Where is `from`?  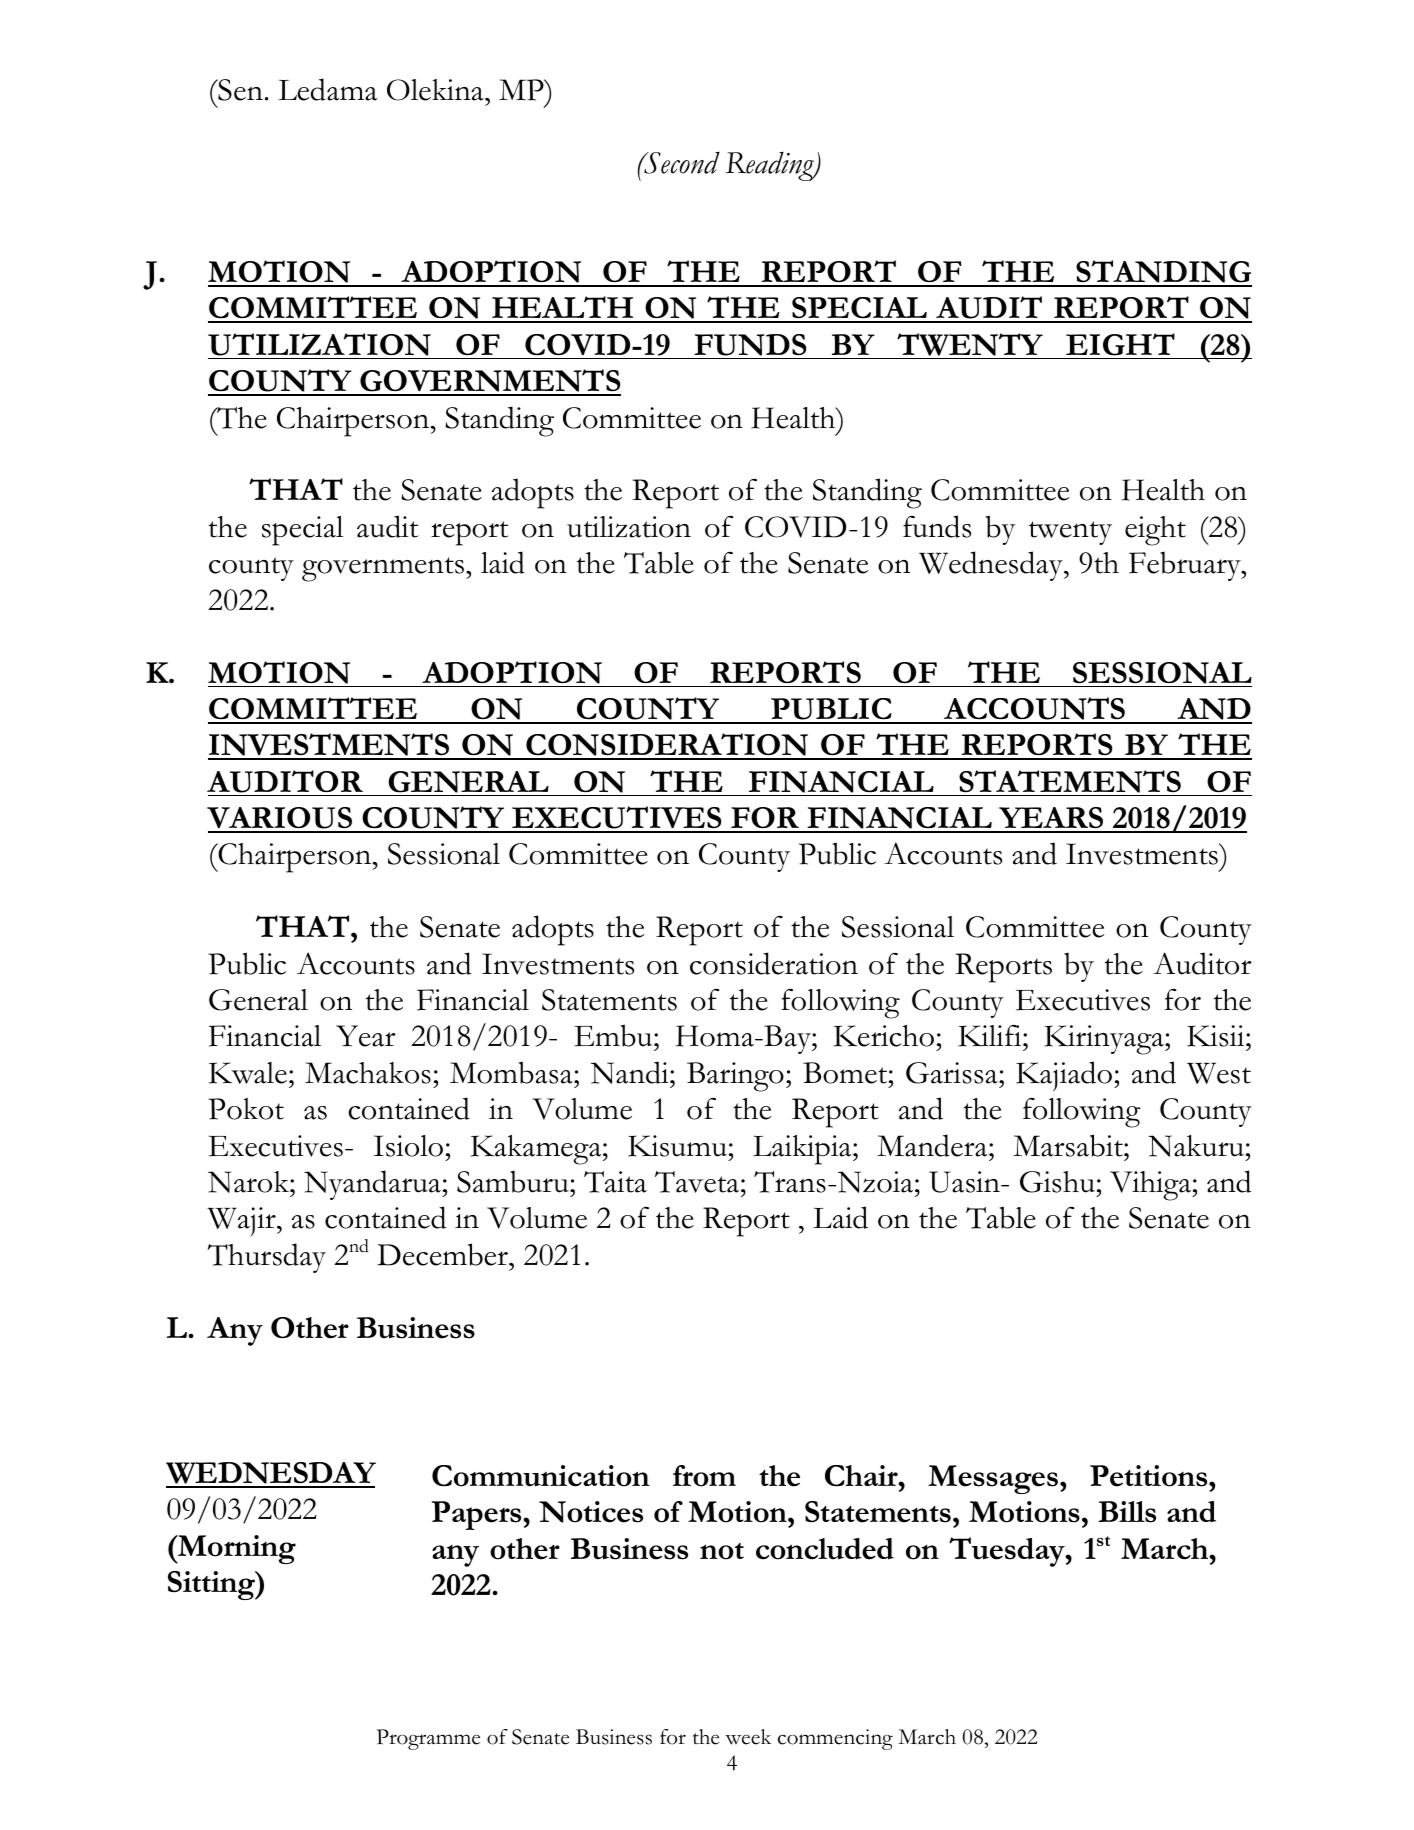 from is located at coordinates (704, 1476).
